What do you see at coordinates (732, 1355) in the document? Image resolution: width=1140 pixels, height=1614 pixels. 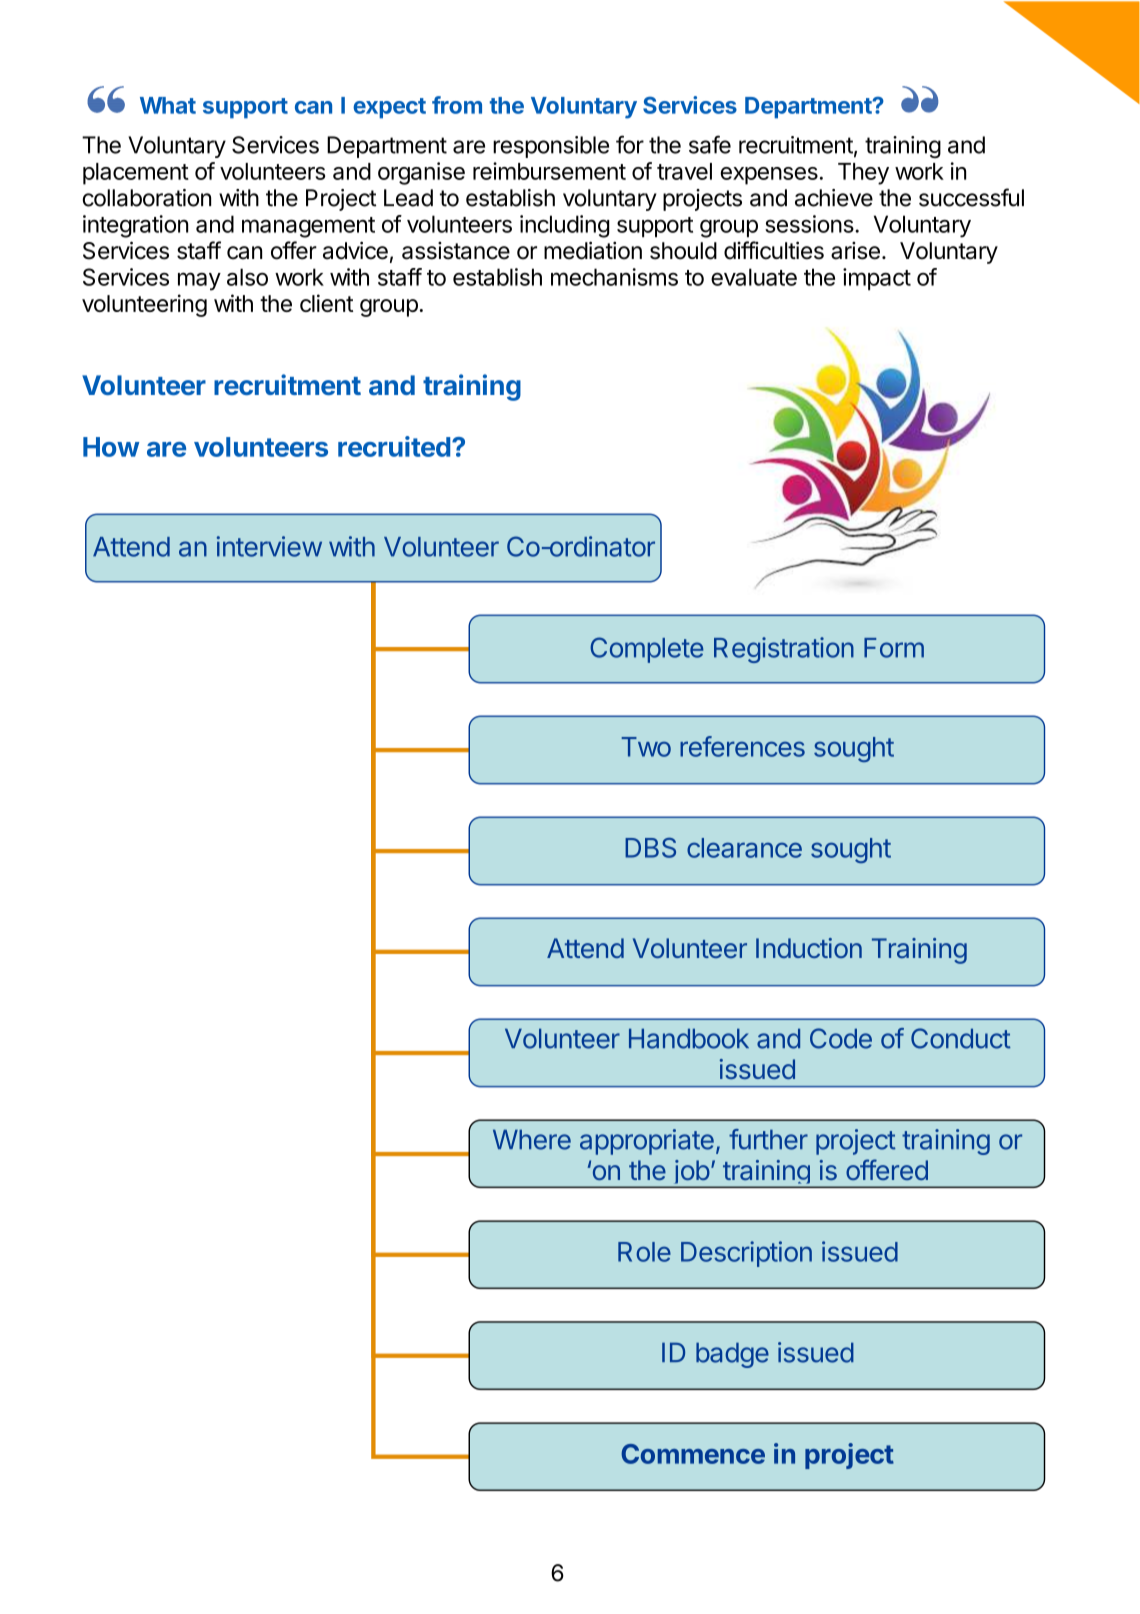 I see `badge` at bounding box center [732, 1355].
